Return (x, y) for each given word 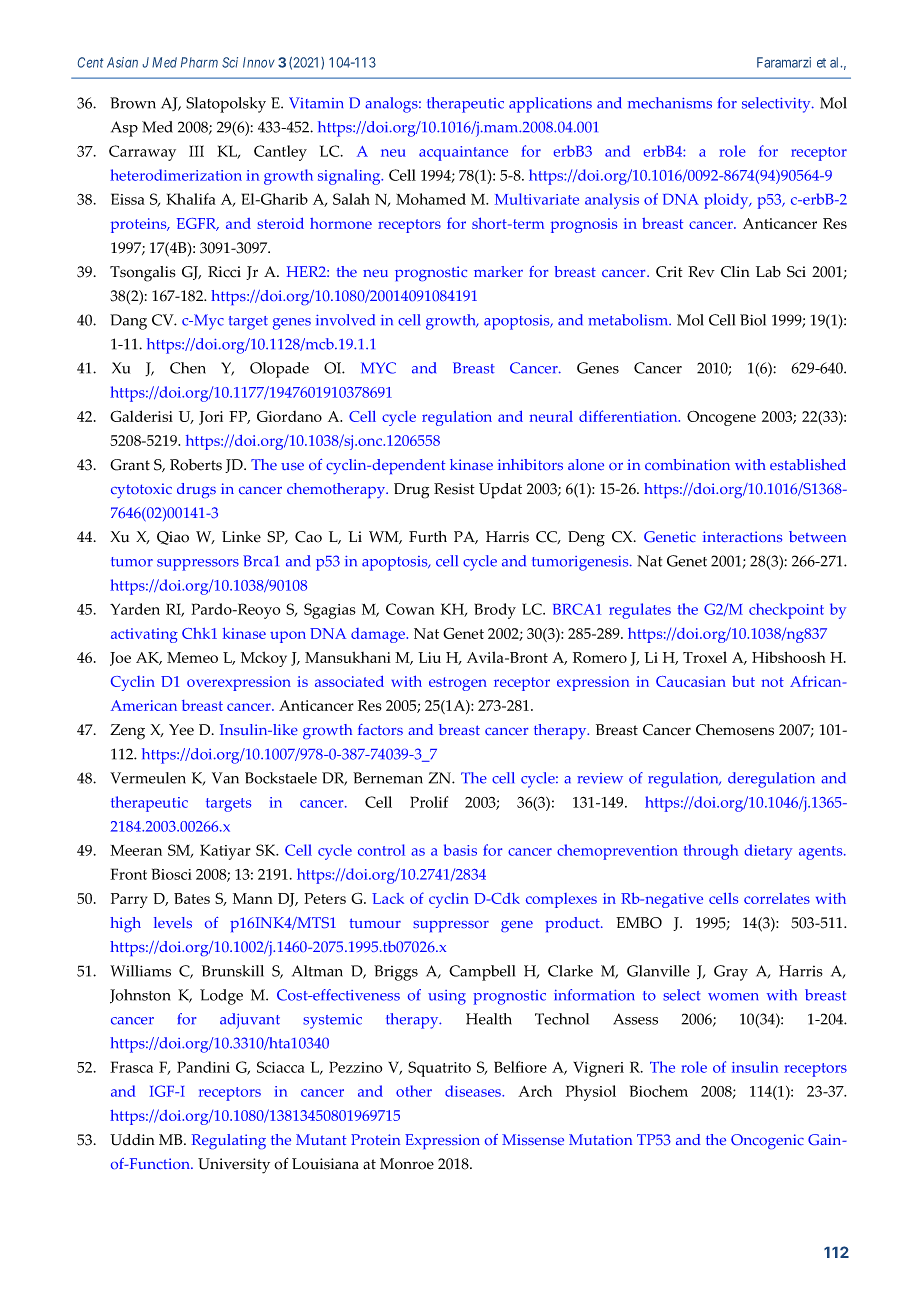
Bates (192, 898)
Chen (188, 368)
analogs (392, 105)
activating (144, 635)
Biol (753, 320)
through (710, 852)
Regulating (229, 1141)
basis (460, 850)
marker (498, 271)
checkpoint (786, 611)
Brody (495, 611)
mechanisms (670, 103)
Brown (133, 103)
